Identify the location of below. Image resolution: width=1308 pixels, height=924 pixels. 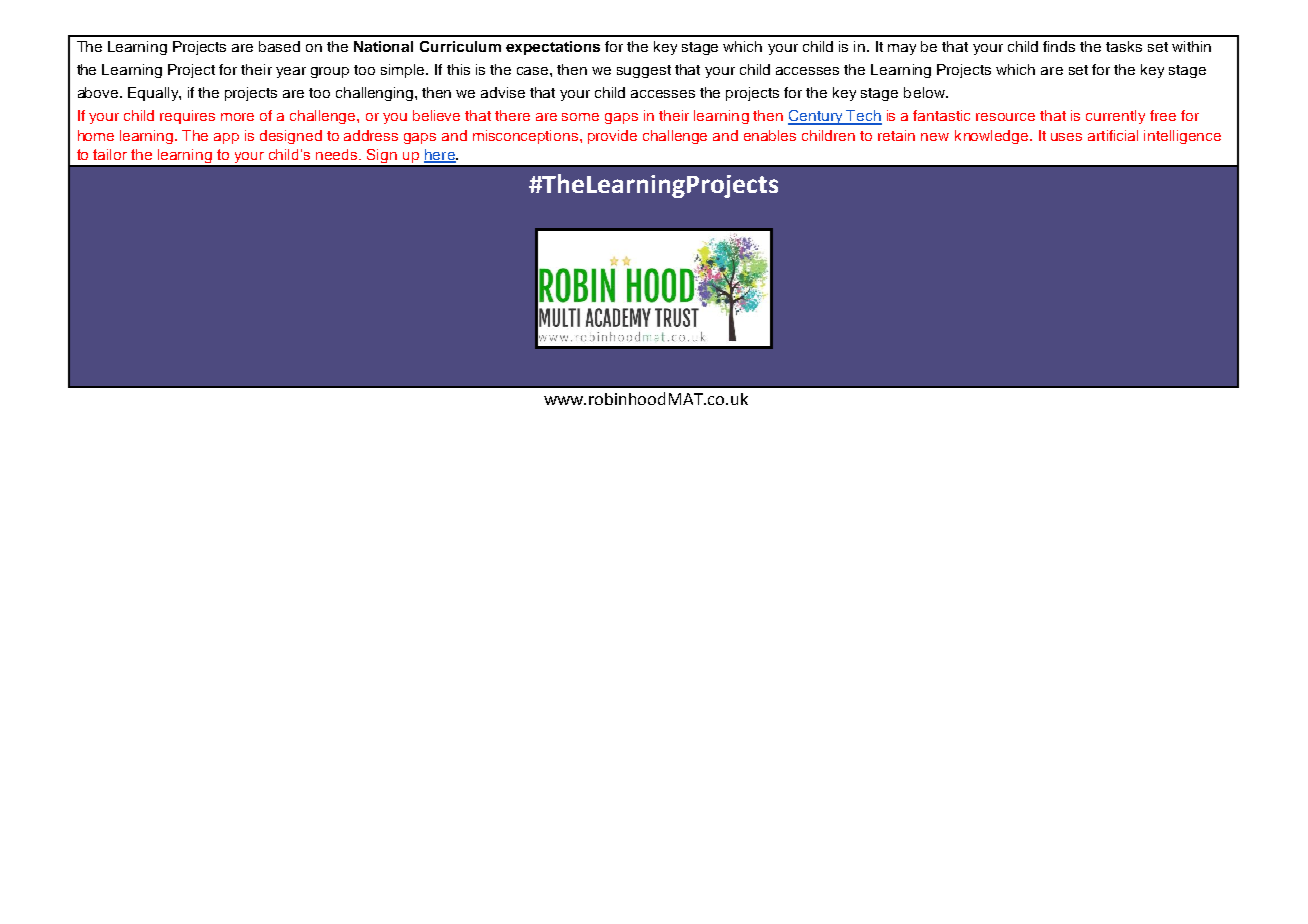
(925, 92).
